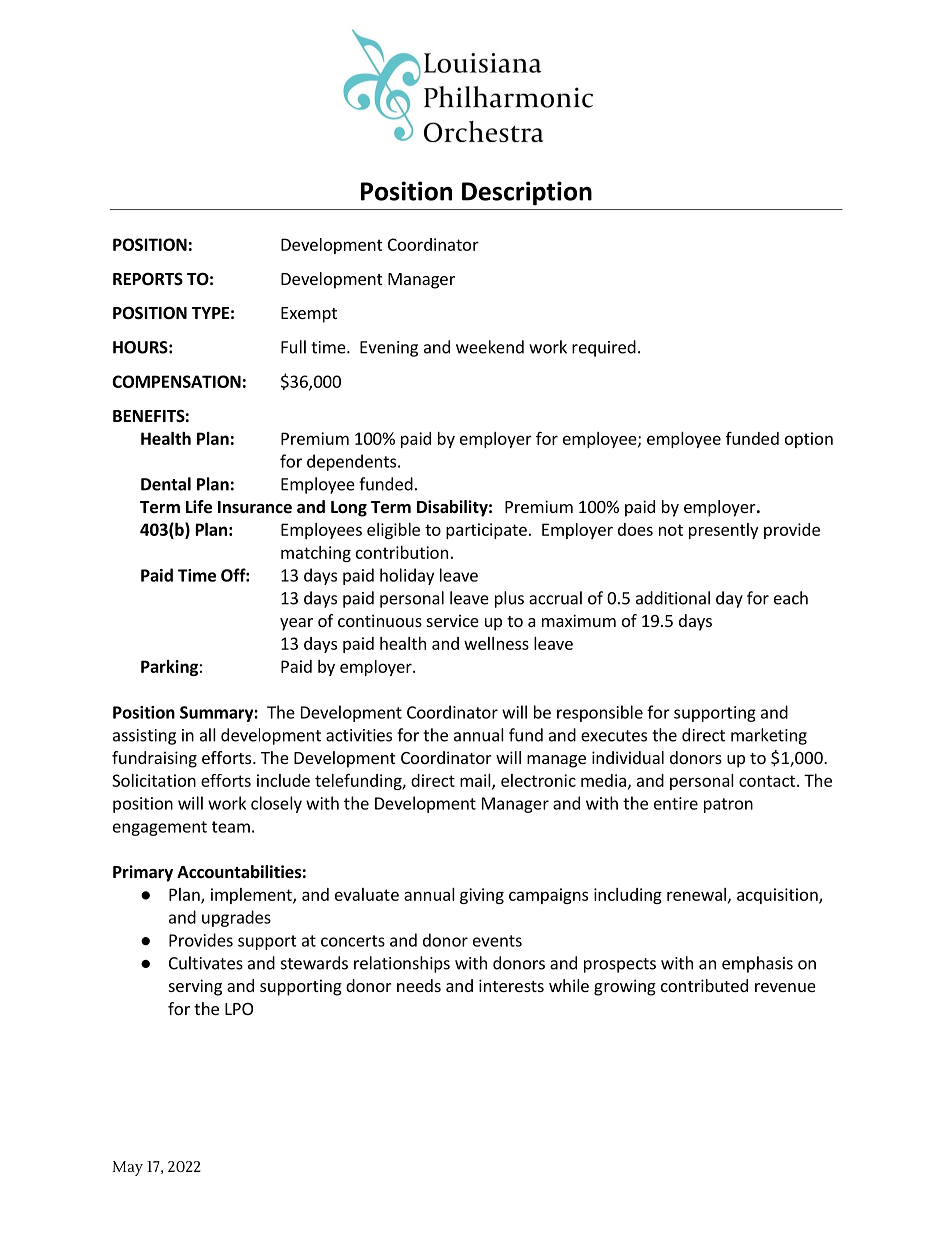  Describe the element at coordinates (496, 643) in the screenshot. I see `wellness` at that location.
